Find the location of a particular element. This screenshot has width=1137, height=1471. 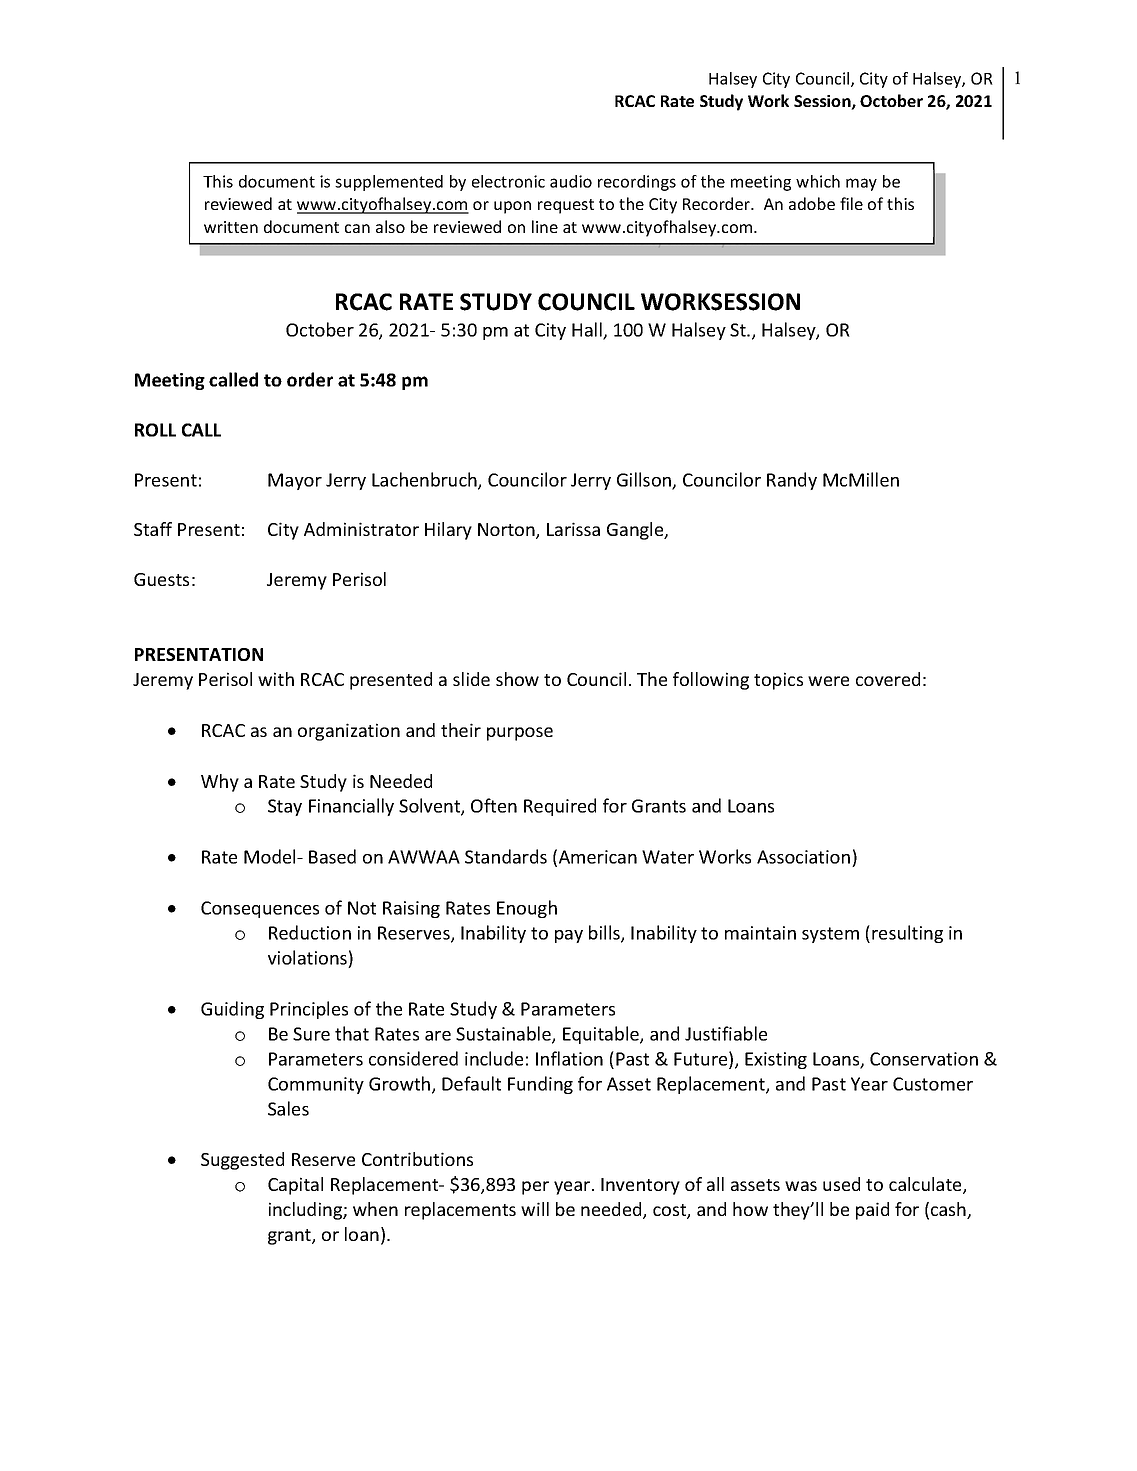

with is located at coordinates (276, 679).
